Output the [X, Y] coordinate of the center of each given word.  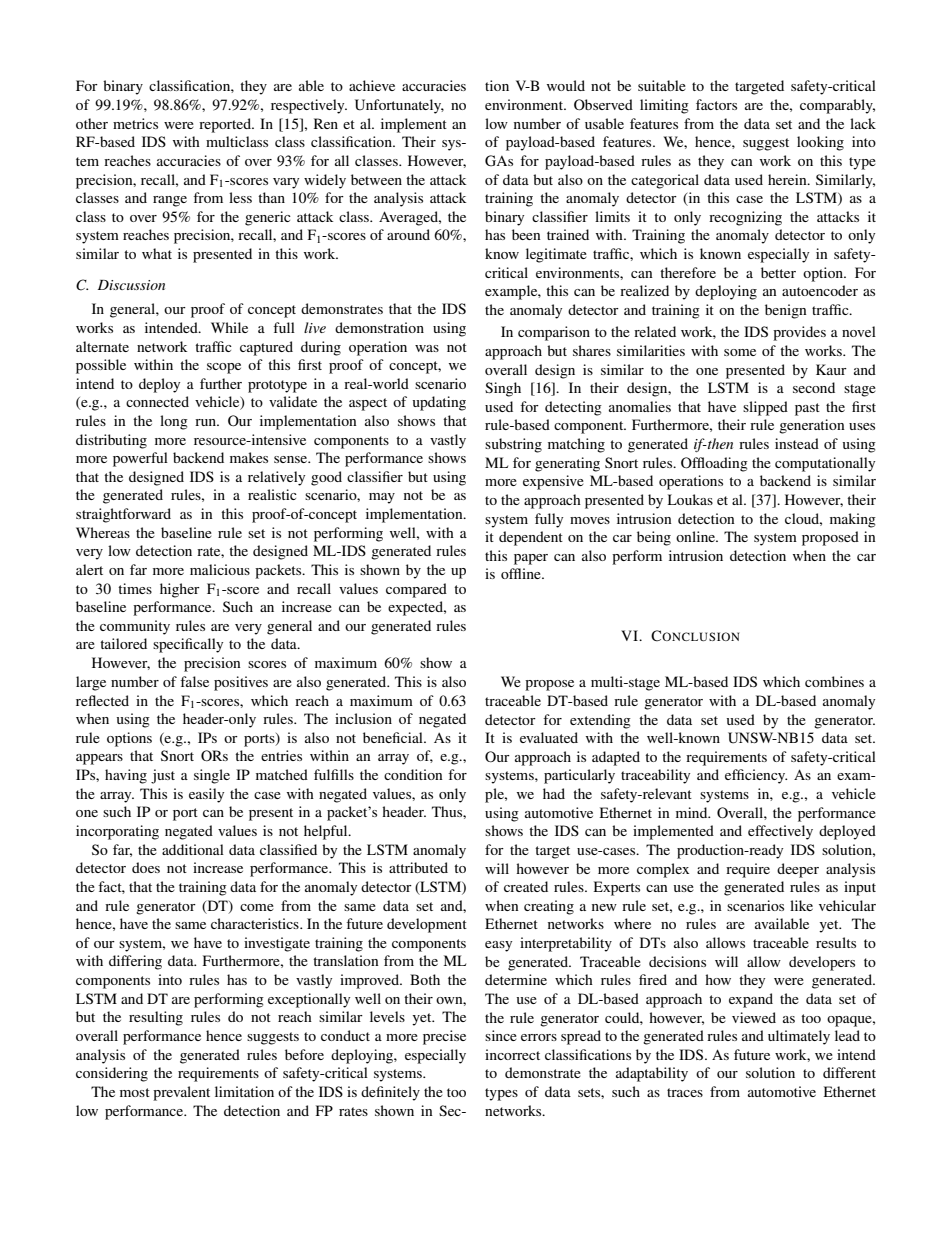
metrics [135, 123]
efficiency [756, 776]
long [174, 422]
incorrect [512, 1054]
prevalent [181, 1093]
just [163, 776]
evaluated [549, 737]
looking [820, 143]
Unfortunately [399, 106]
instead [797, 443]
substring [513, 445]
